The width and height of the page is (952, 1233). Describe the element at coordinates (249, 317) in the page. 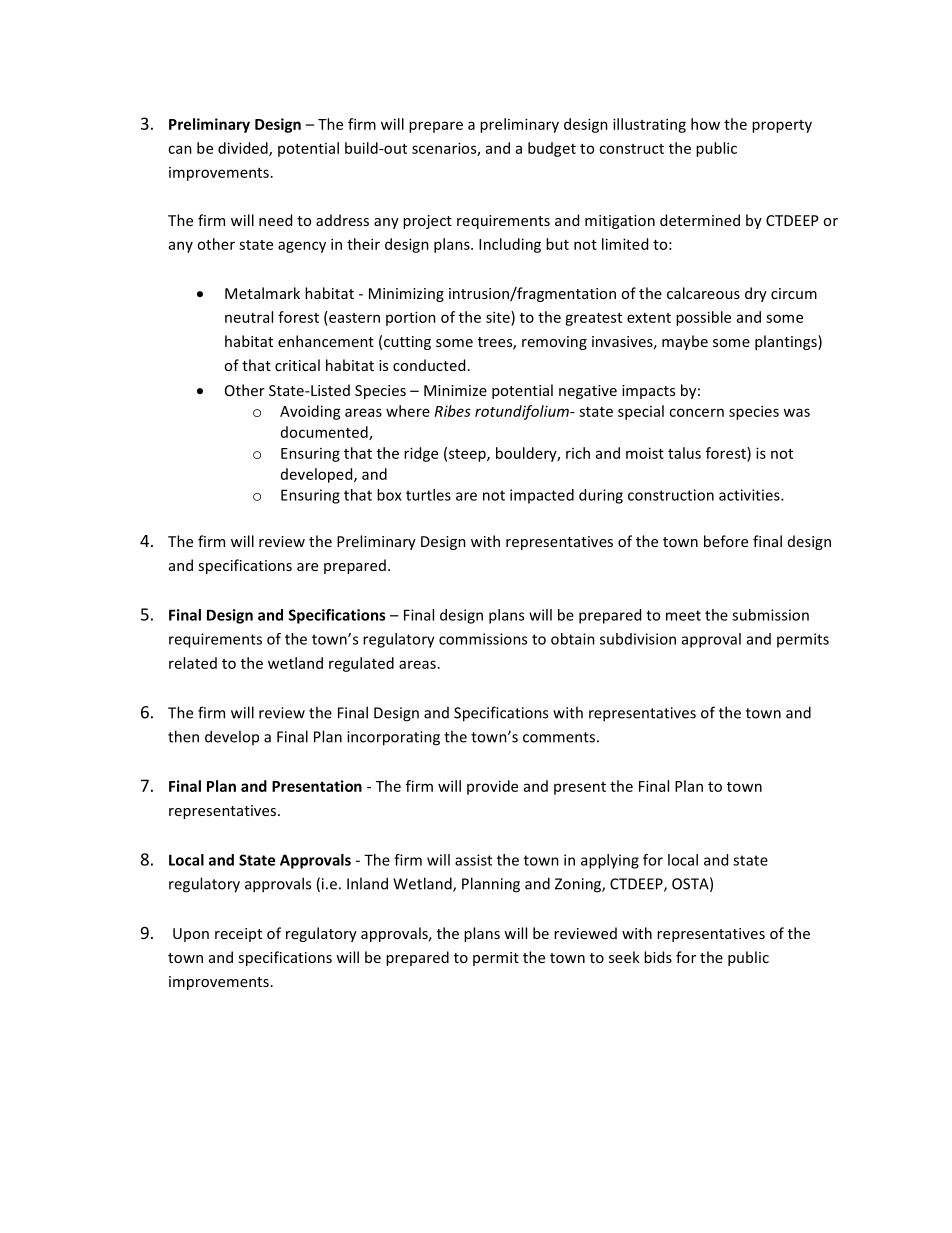

I see `neutral` at that location.
